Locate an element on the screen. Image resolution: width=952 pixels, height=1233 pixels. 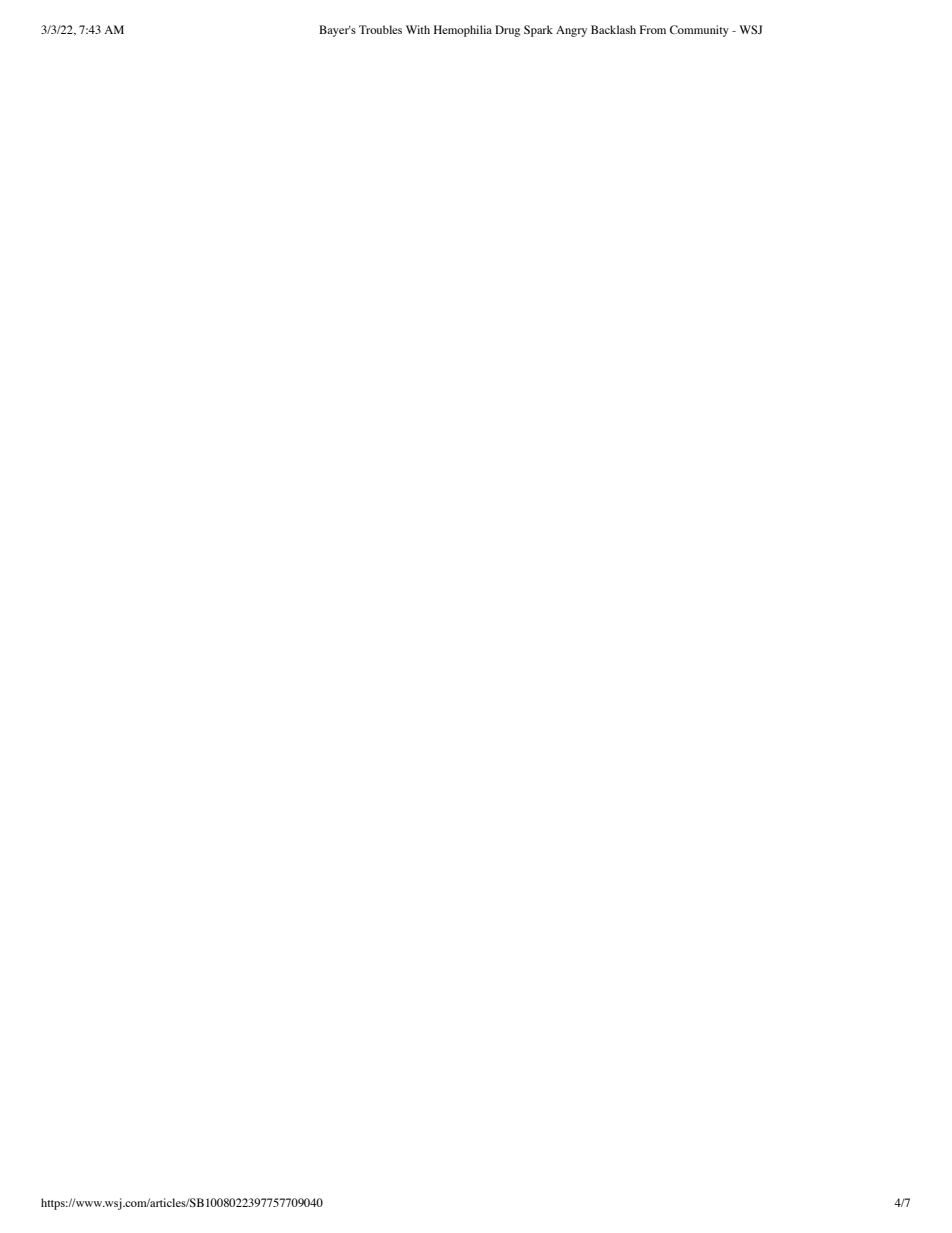
Angry is located at coordinates (571, 31).
